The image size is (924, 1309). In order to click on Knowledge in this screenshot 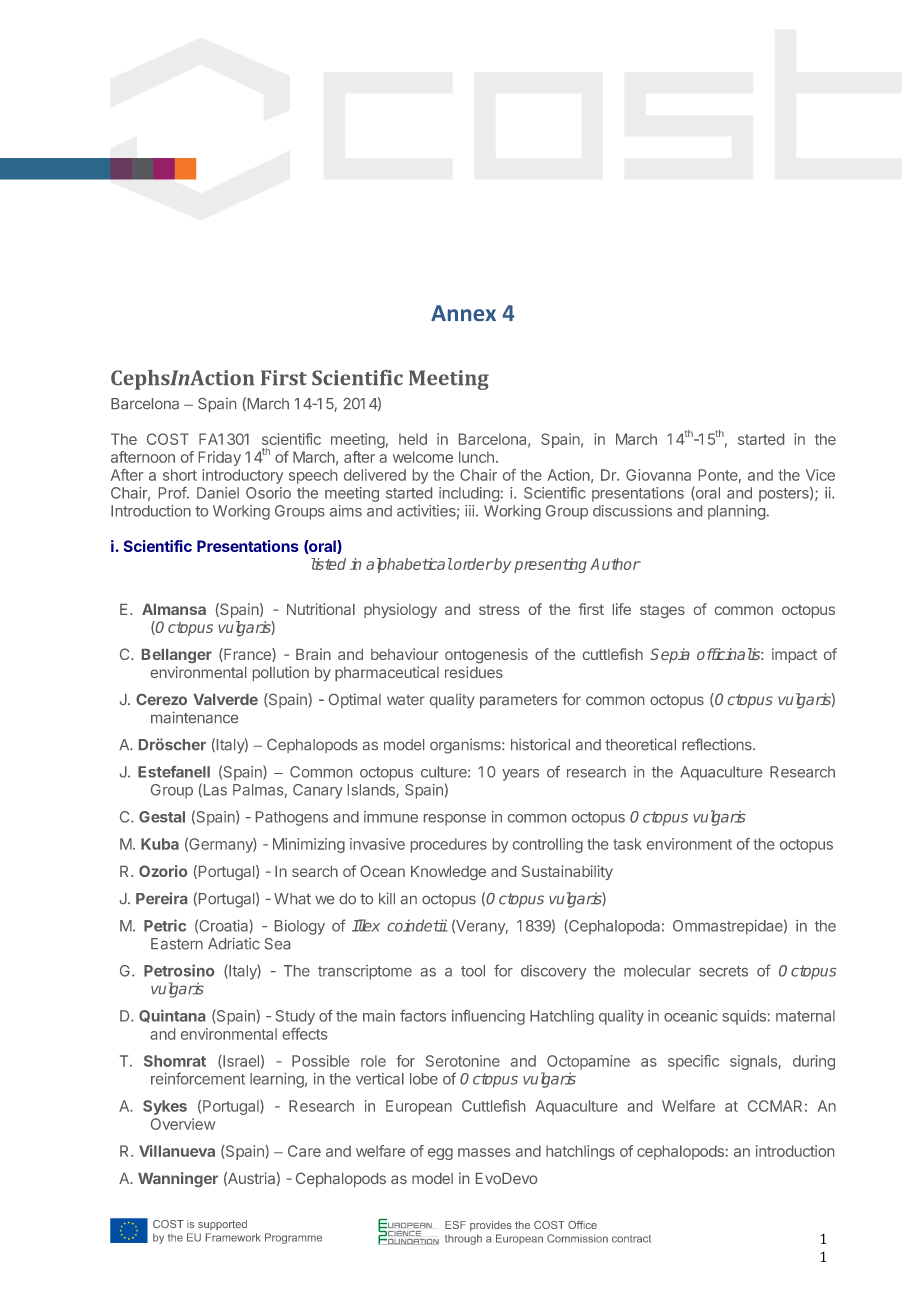, I will do `click(448, 873)`.
